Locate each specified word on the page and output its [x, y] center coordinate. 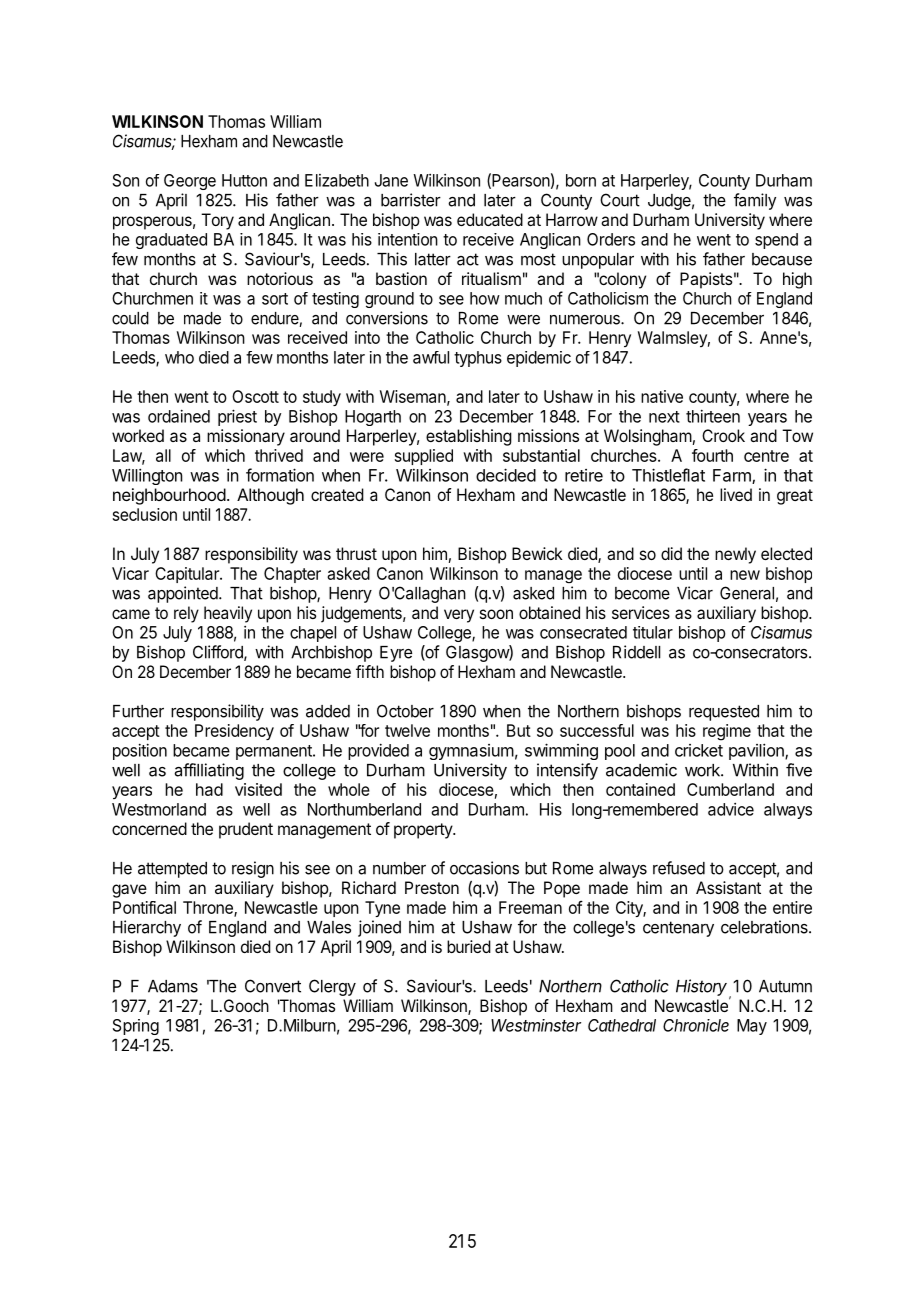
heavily [228, 614]
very [459, 616]
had [209, 789]
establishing [469, 437]
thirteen [713, 416]
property [424, 831]
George [190, 182]
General [747, 593]
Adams [173, 986]
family [755, 201]
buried [469, 946]
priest [237, 417]
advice [731, 809]
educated [490, 219]
